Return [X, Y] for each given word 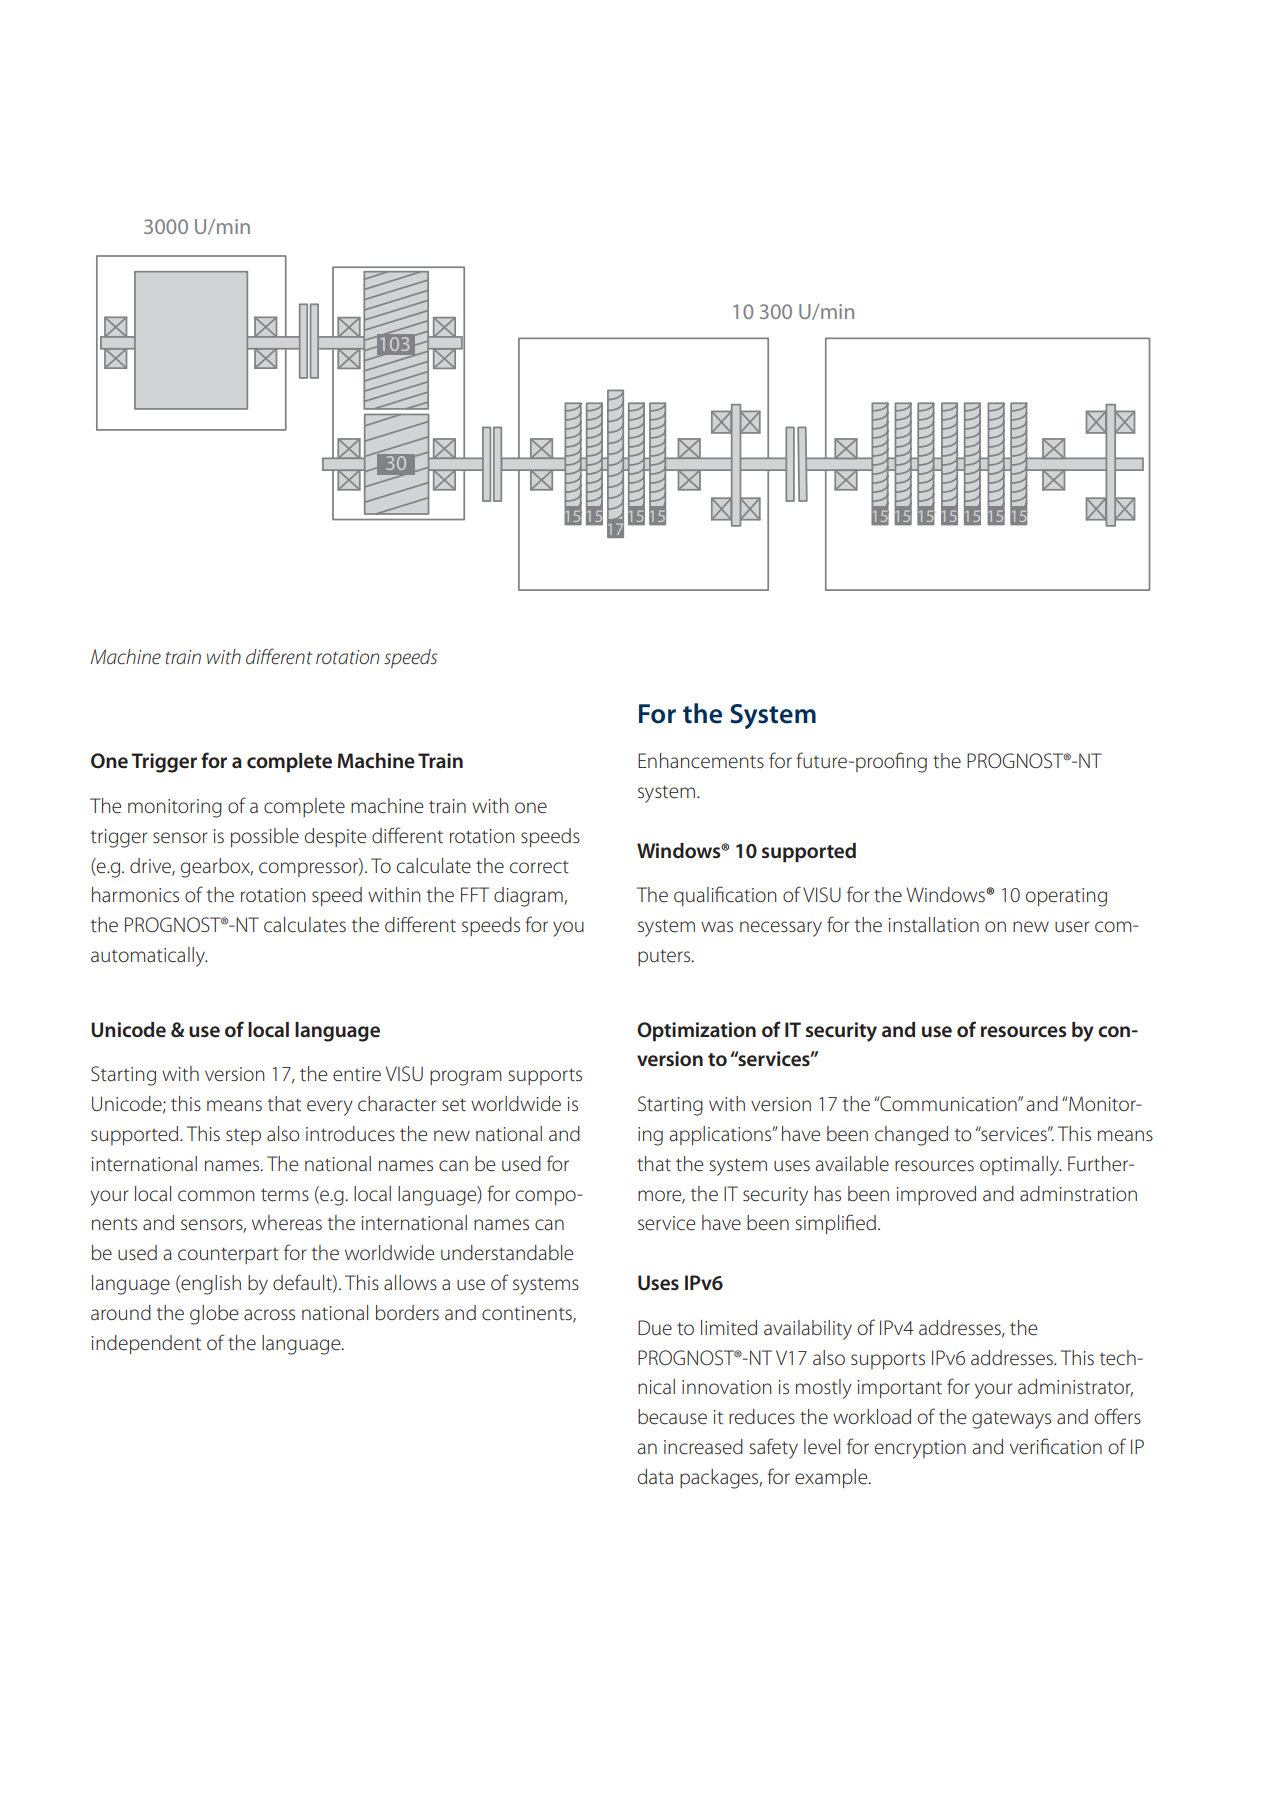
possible [265, 837]
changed [911, 1136]
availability [808, 1330]
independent [146, 1344]
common [216, 1196]
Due [655, 1328]
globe [214, 1315]
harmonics [135, 895]
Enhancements [701, 761]
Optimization [696, 1032]
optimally [1020, 1166]
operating [1066, 897]
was [717, 926]
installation [933, 925]
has [827, 1193]
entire [357, 1074]
